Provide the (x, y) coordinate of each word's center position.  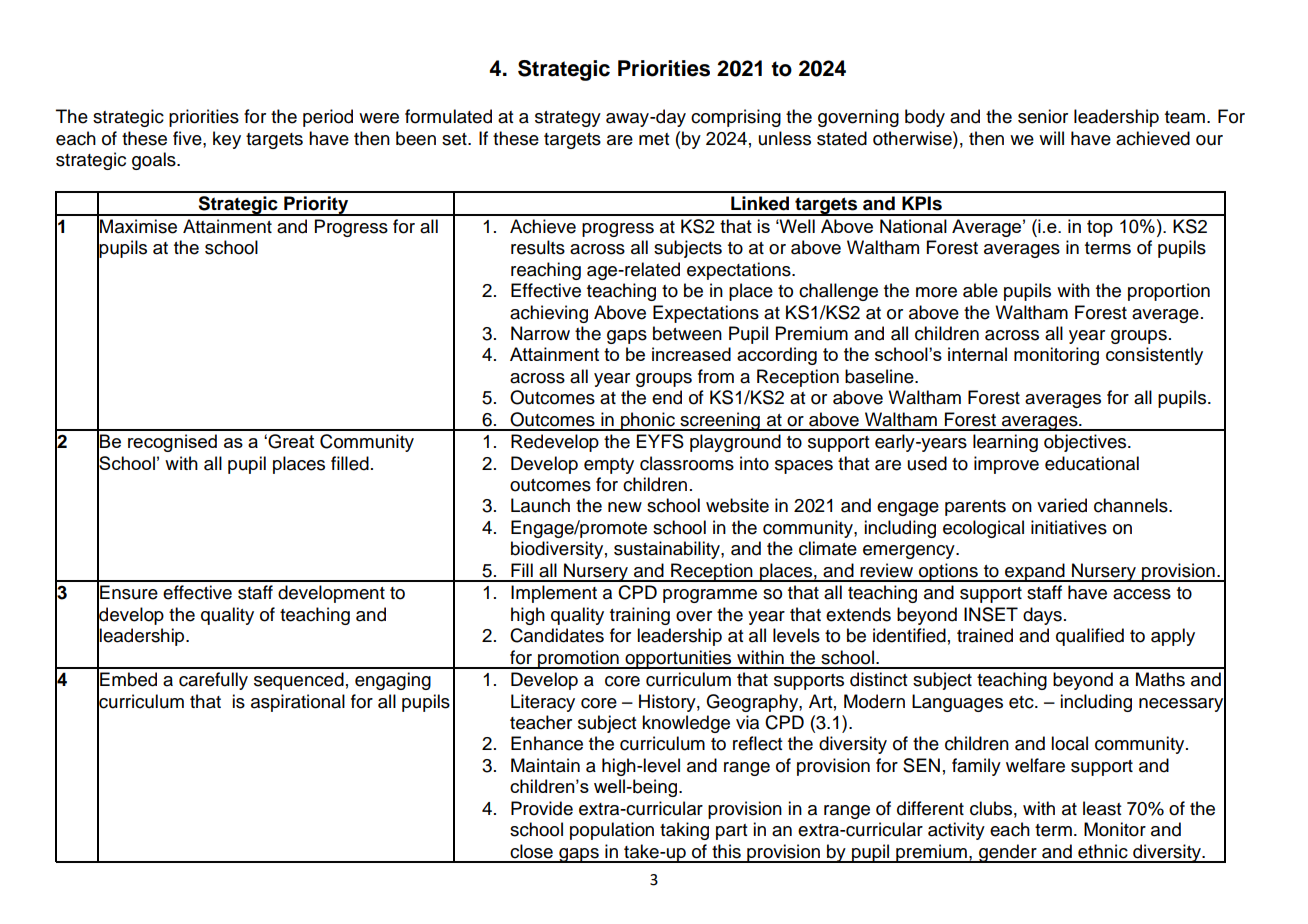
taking (684, 831)
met (654, 139)
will (1051, 138)
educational (1092, 463)
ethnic (1103, 851)
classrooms (687, 463)
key (227, 140)
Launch (540, 505)
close (531, 851)
